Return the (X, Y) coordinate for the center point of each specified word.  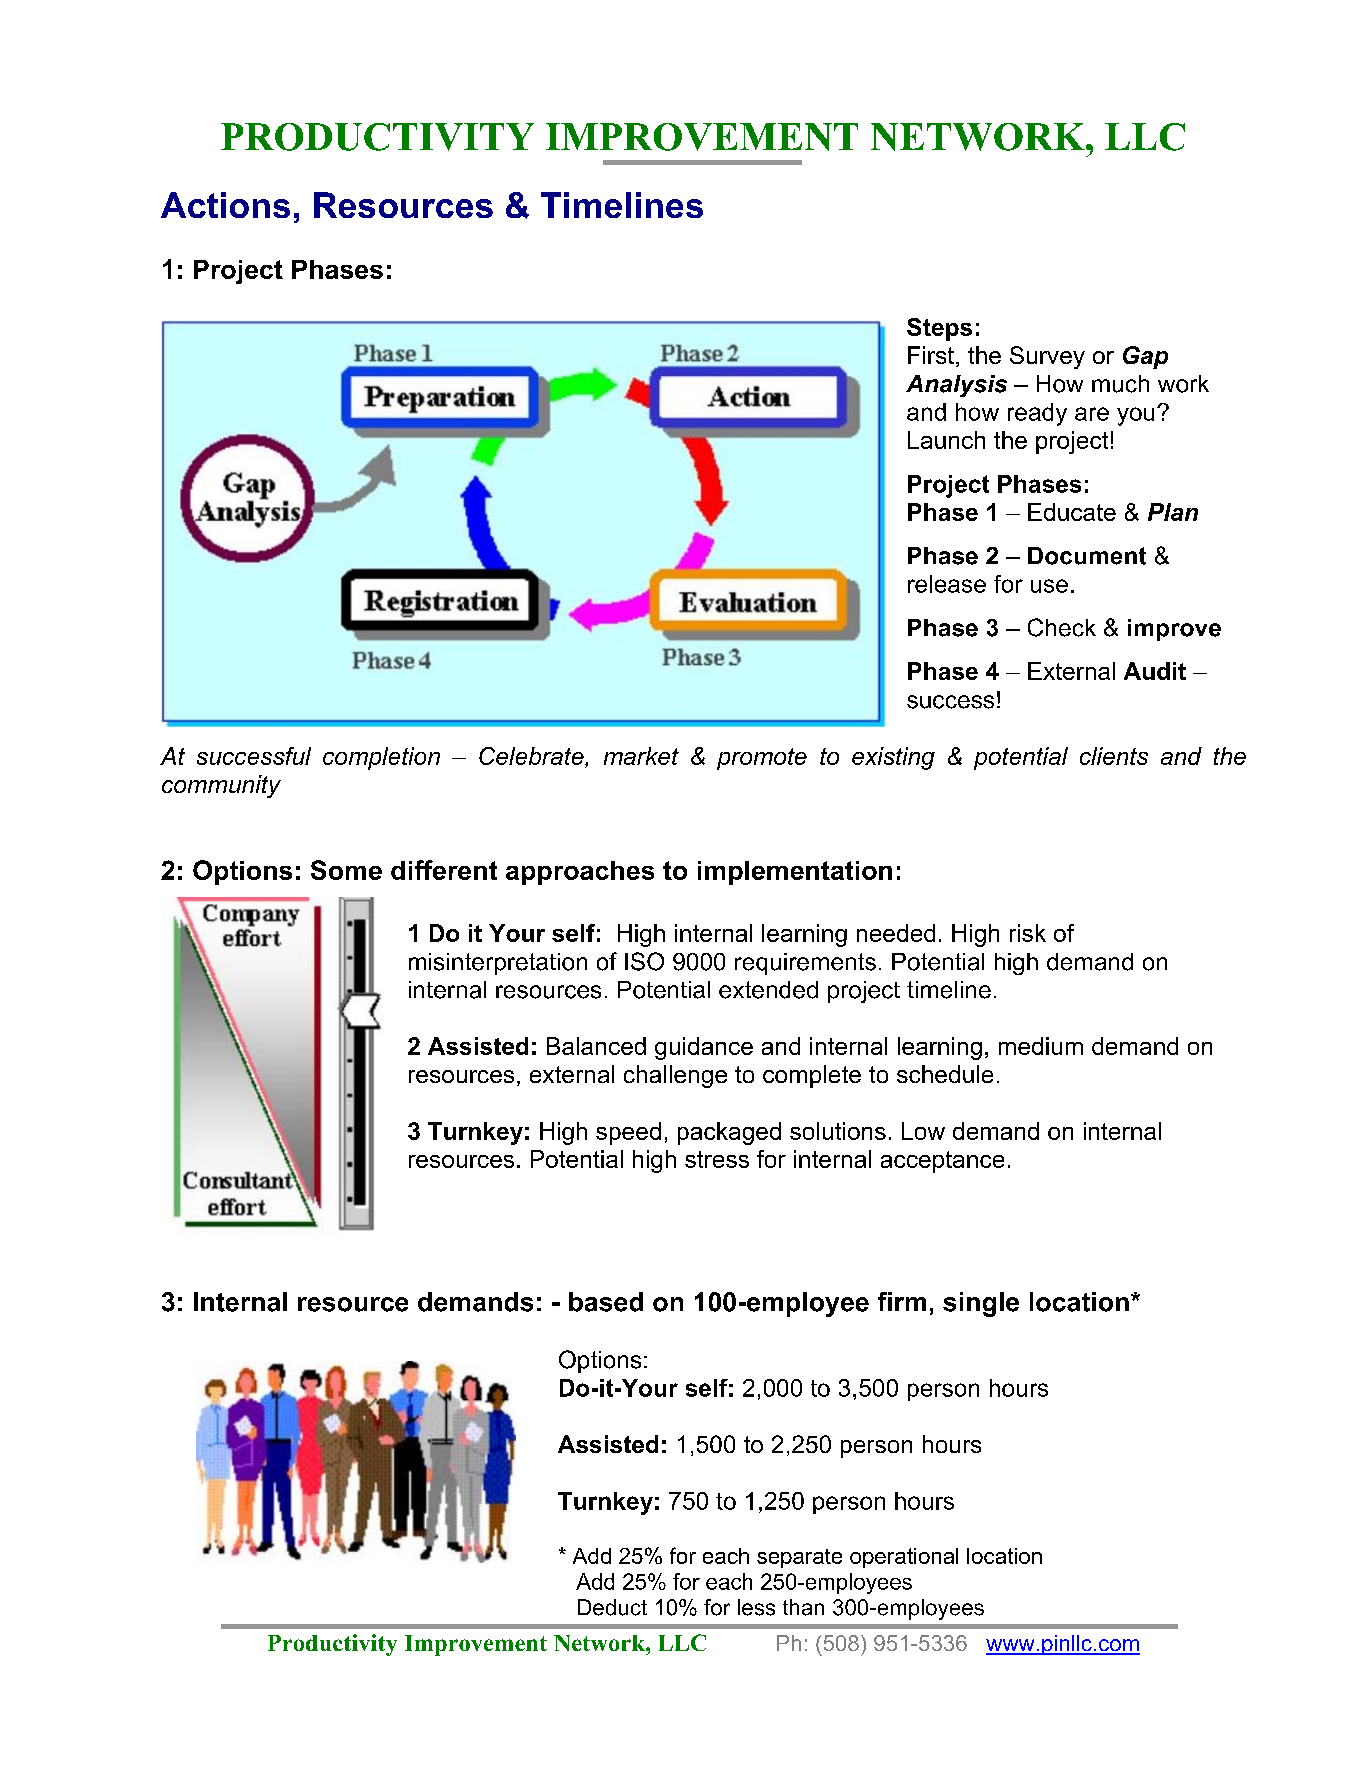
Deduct (612, 1607)
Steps (939, 329)
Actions (225, 205)
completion (381, 758)
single (981, 1304)
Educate (1072, 512)
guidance (704, 1048)
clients (1114, 756)
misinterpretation (498, 964)
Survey (1047, 357)
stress (717, 1159)
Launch (946, 440)
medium (1041, 1046)
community (221, 786)
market (641, 756)
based (606, 1302)
